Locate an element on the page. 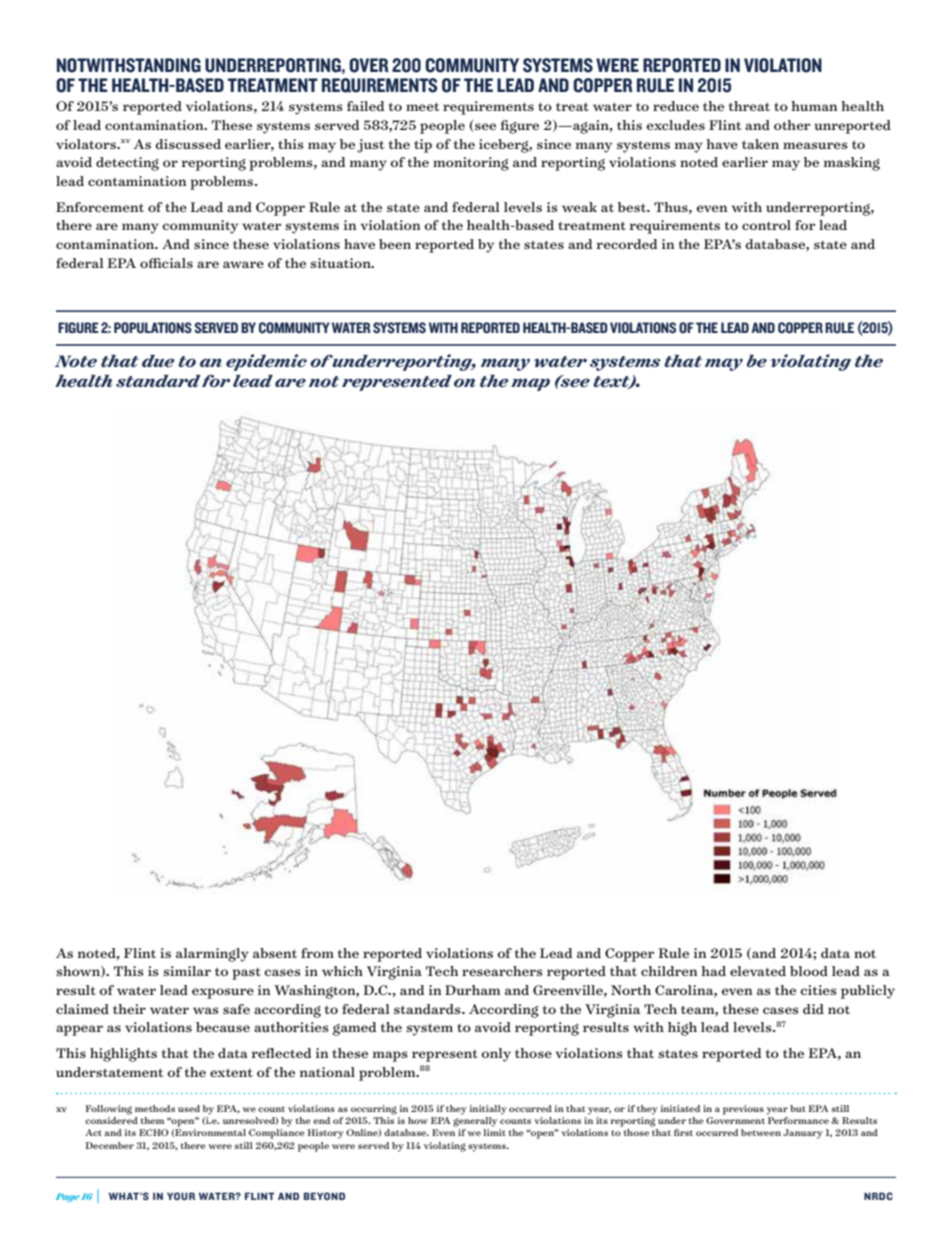  due is located at coordinates (158, 361).
